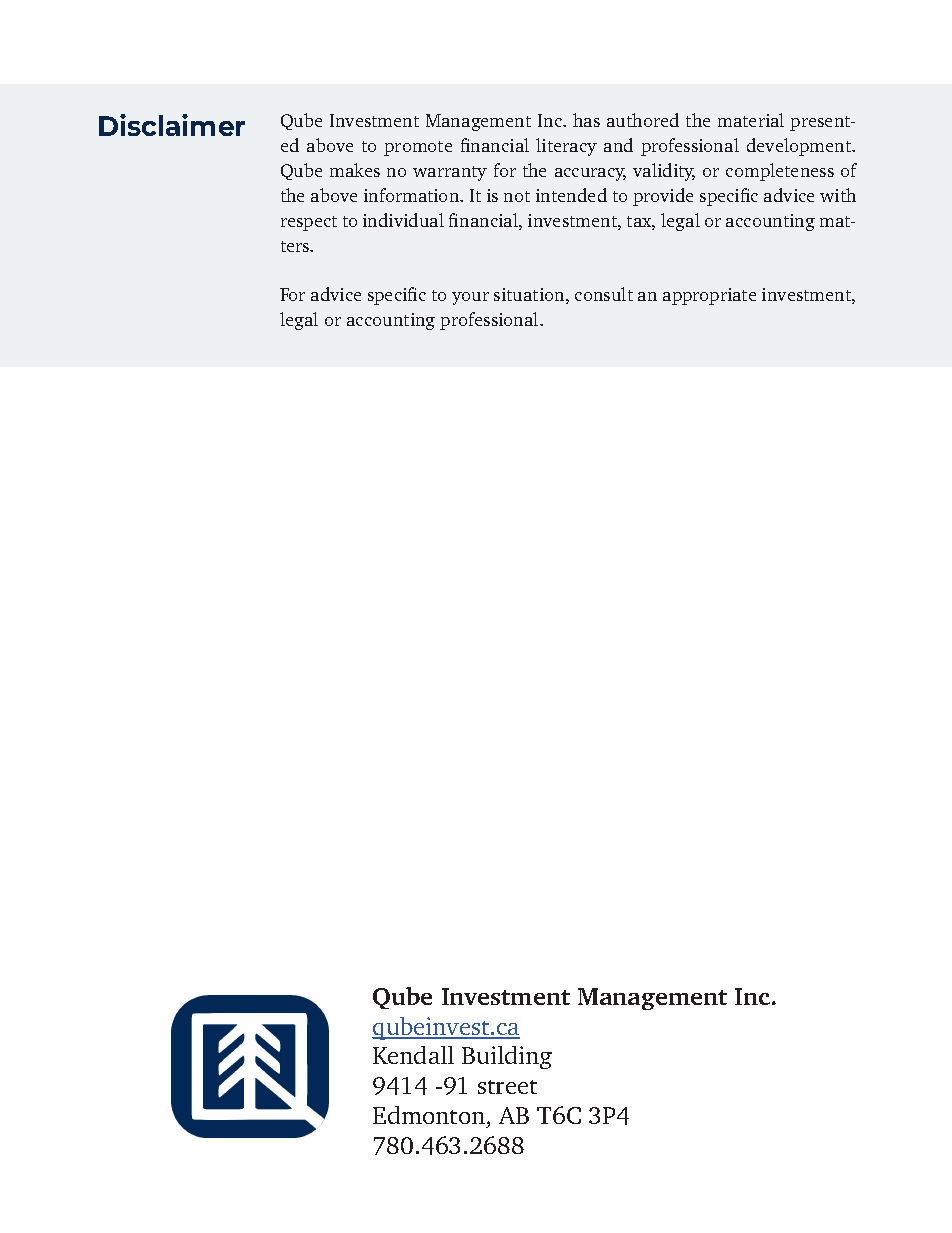 The image size is (952, 1233). What do you see at coordinates (507, 1087) in the page?
I see `street` at bounding box center [507, 1087].
